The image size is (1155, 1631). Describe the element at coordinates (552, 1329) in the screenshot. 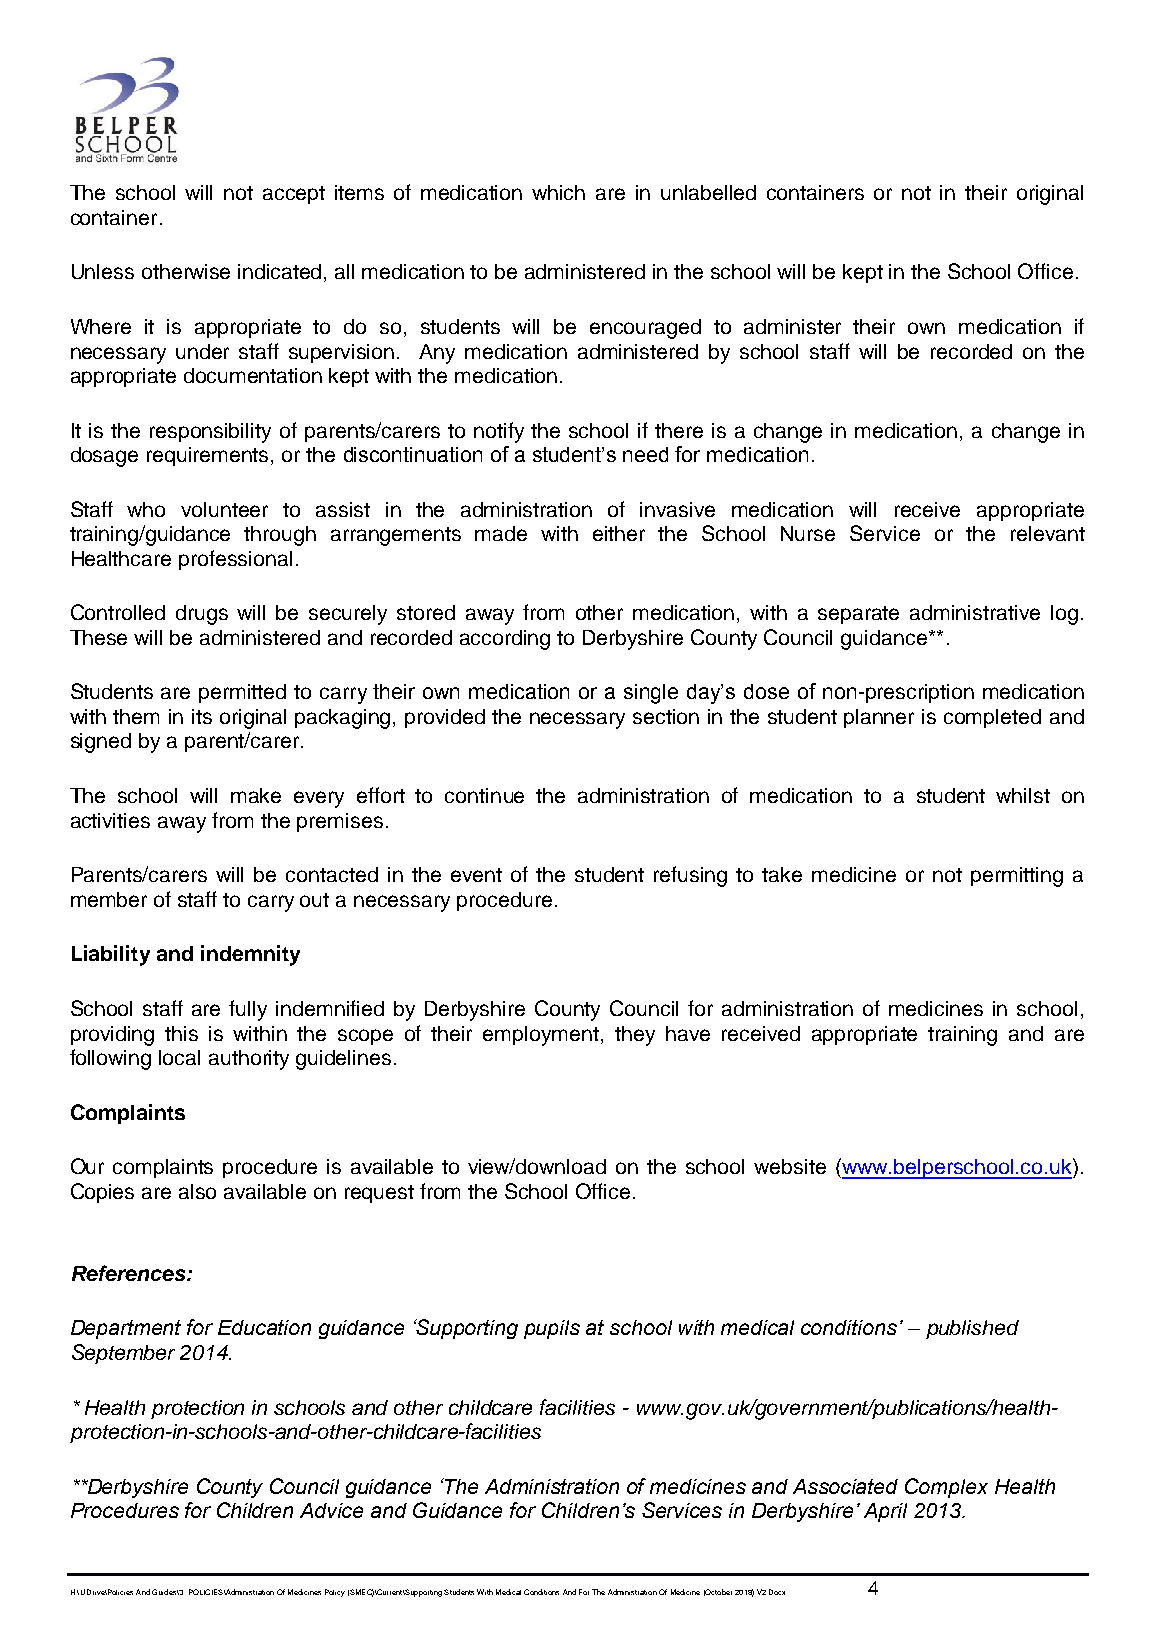

I see `pupils` at that location.
